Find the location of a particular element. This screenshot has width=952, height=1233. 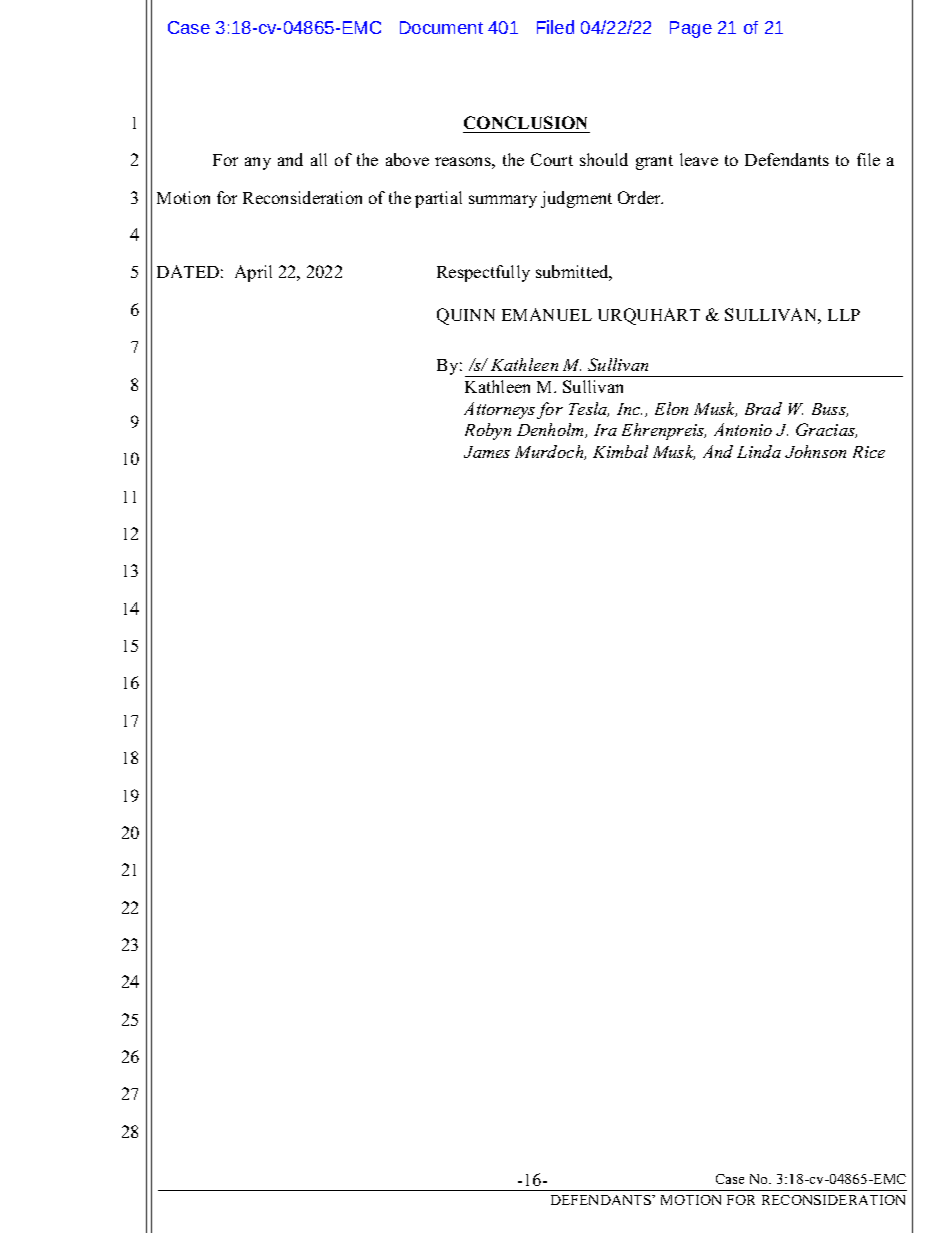

Court is located at coordinates (552, 159).
